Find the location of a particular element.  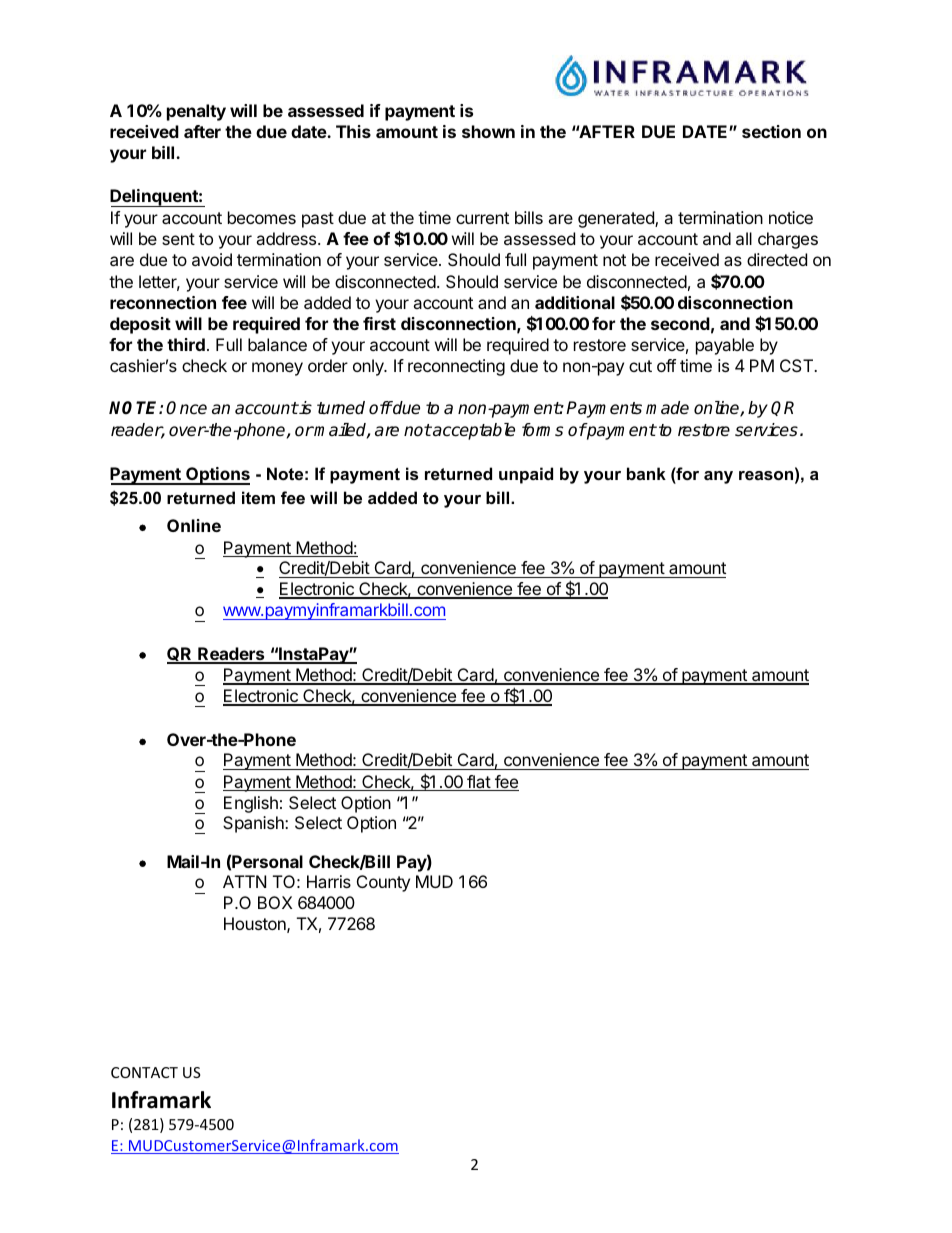

any is located at coordinates (718, 477).
